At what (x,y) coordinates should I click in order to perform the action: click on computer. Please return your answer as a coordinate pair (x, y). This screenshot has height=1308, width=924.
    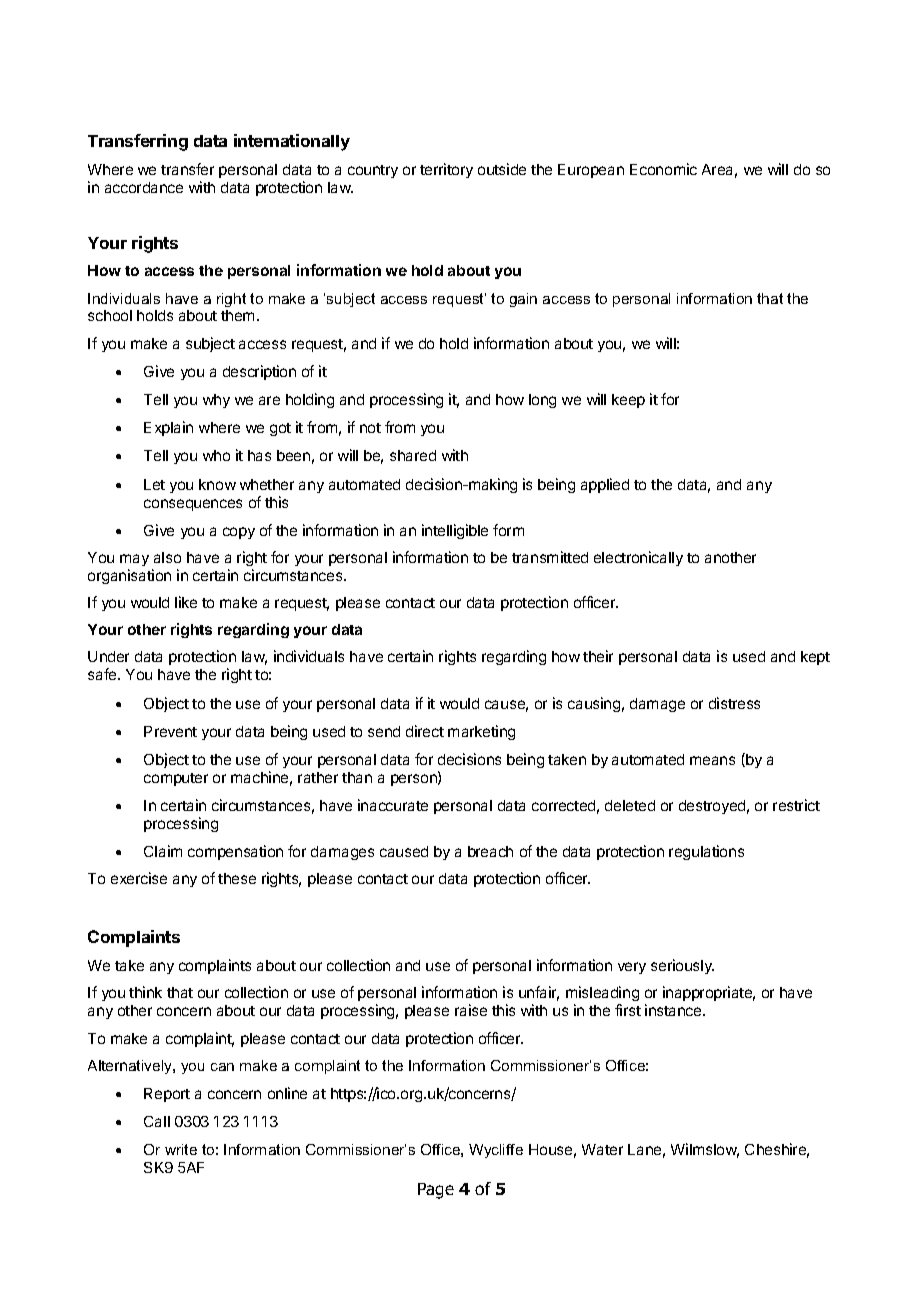
    Looking at the image, I should click on (176, 779).
